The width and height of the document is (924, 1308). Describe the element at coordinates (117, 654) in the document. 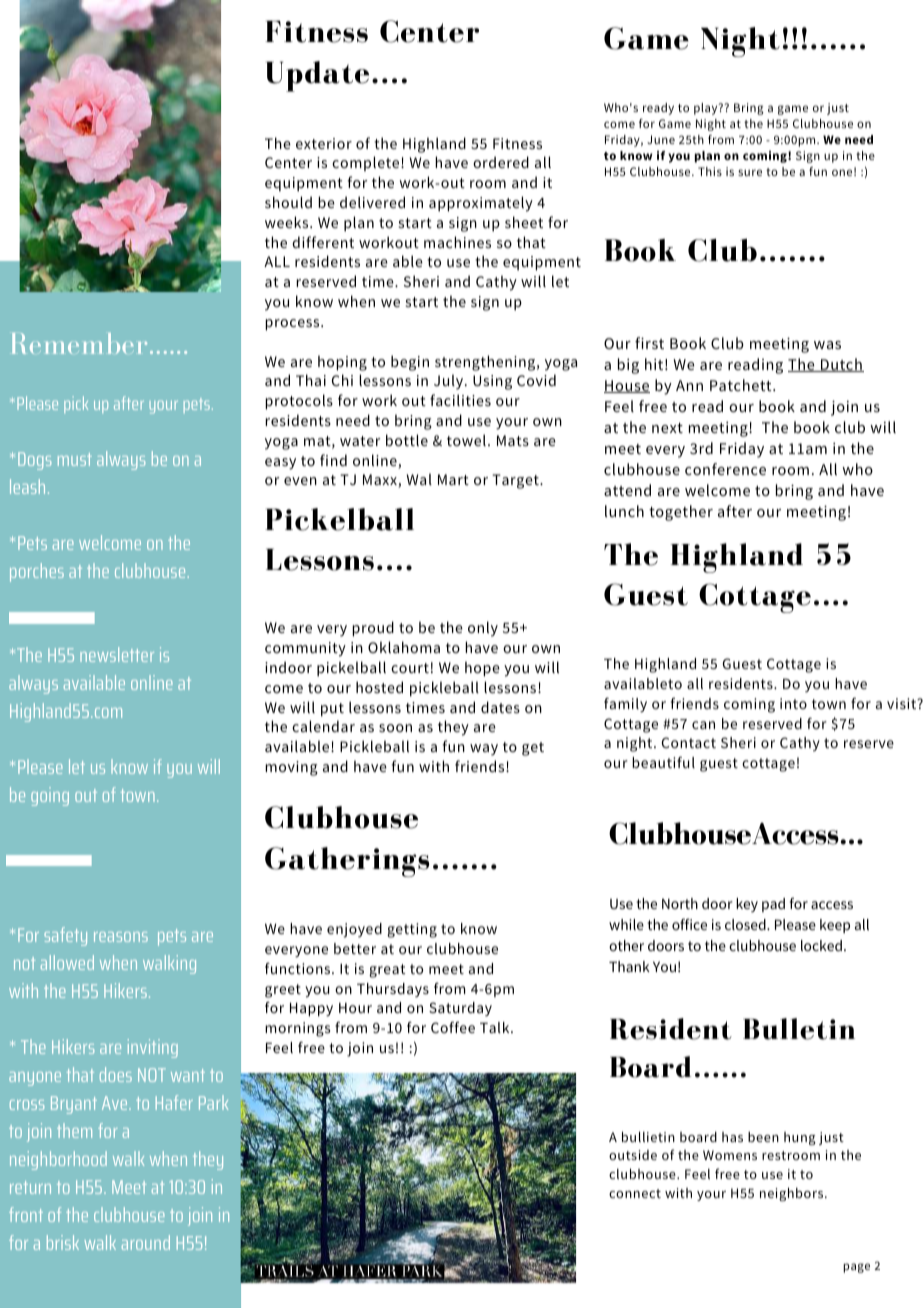

I see `newsletter` at that location.
